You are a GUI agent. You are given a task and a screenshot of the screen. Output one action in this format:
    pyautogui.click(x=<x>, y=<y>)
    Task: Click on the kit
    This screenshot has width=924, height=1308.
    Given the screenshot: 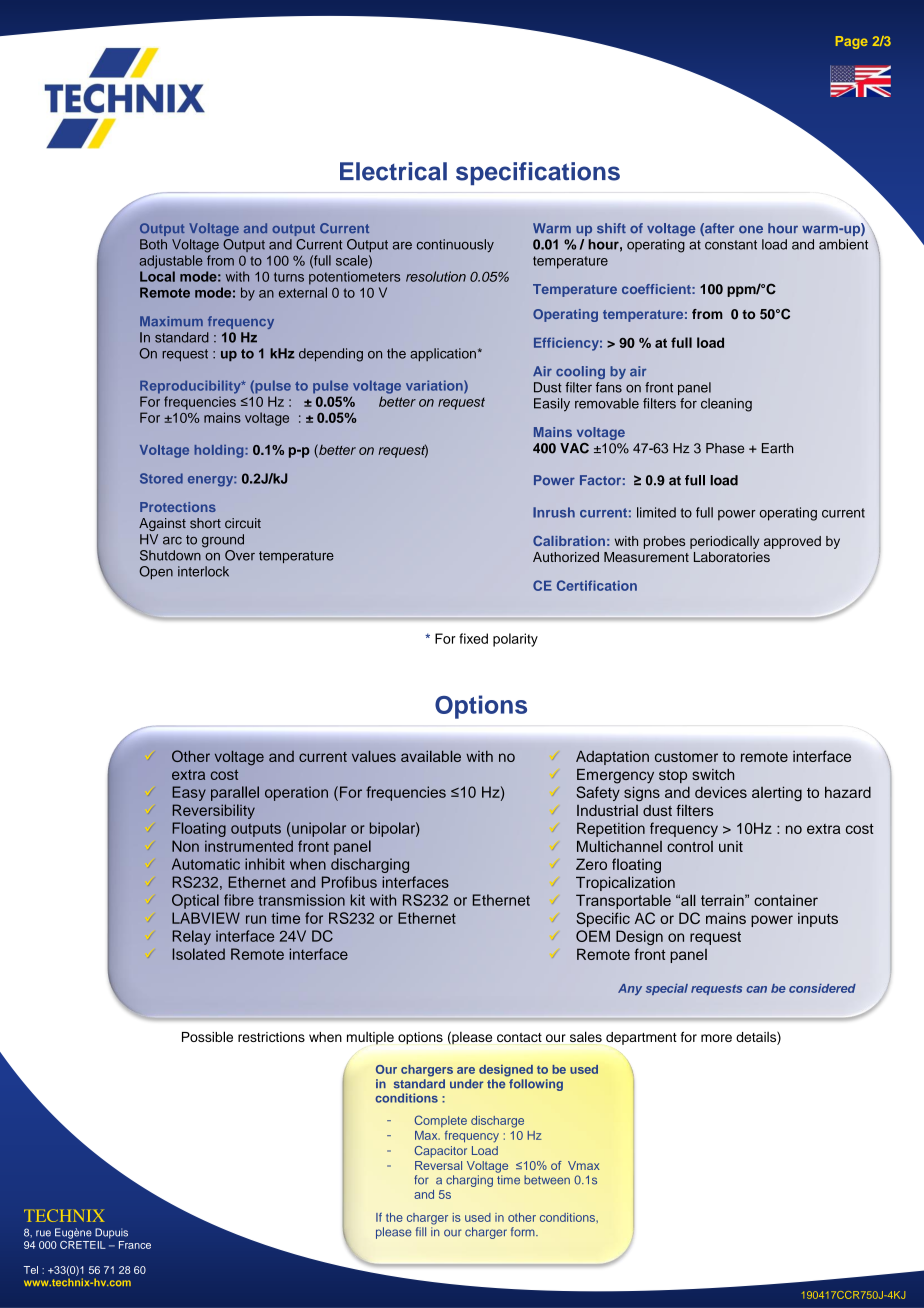 What is the action you would take?
    pyautogui.click(x=358, y=900)
